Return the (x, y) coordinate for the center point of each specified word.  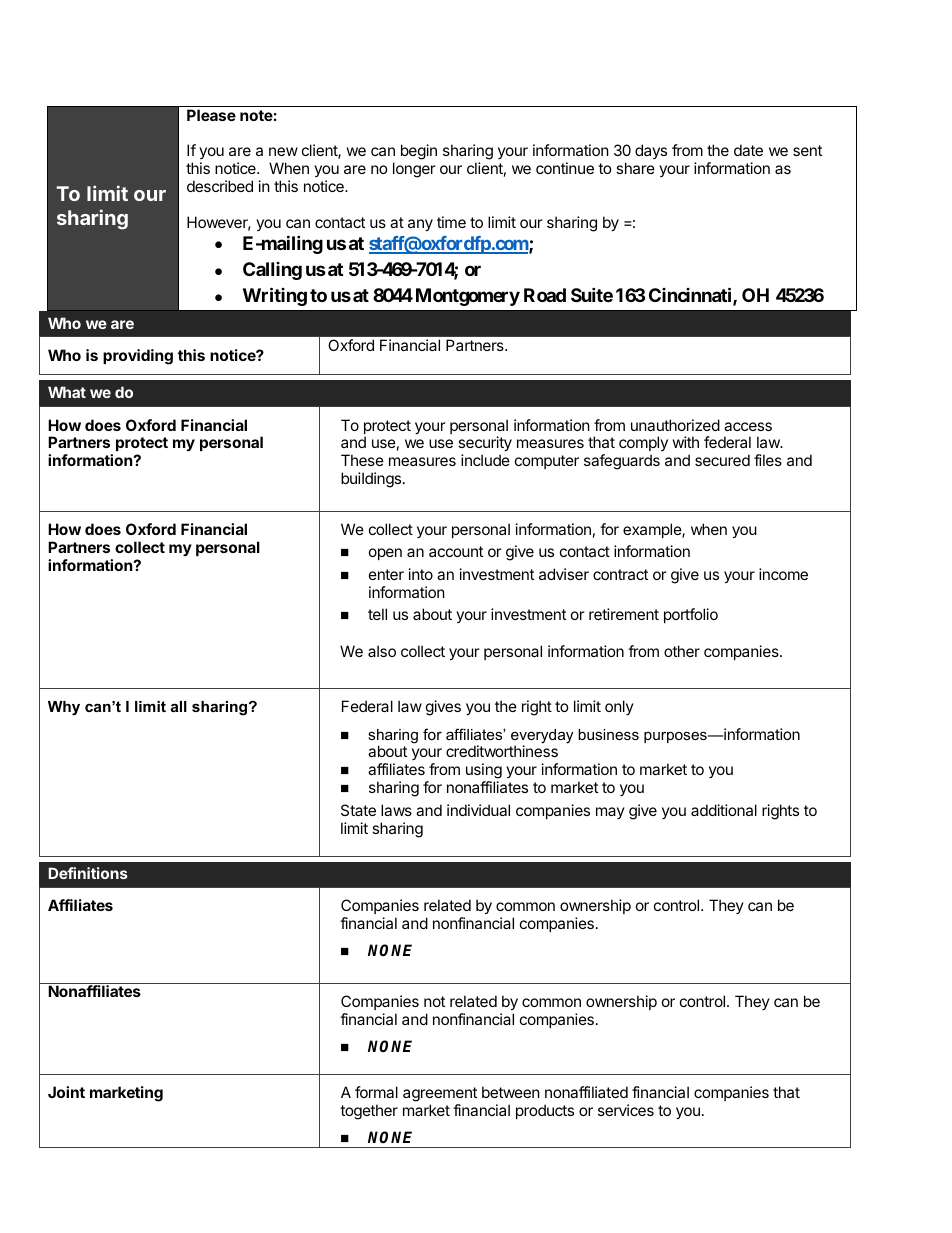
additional (724, 810)
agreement (440, 1094)
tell (377, 614)
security (485, 445)
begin (419, 152)
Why (64, 708)
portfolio (691, 615)
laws (396, 810)
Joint (66, 1092)
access (748, 426)
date (748, 150)
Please (211, 115)
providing (138, 357)
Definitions (88, 873)
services (626, 1110)
